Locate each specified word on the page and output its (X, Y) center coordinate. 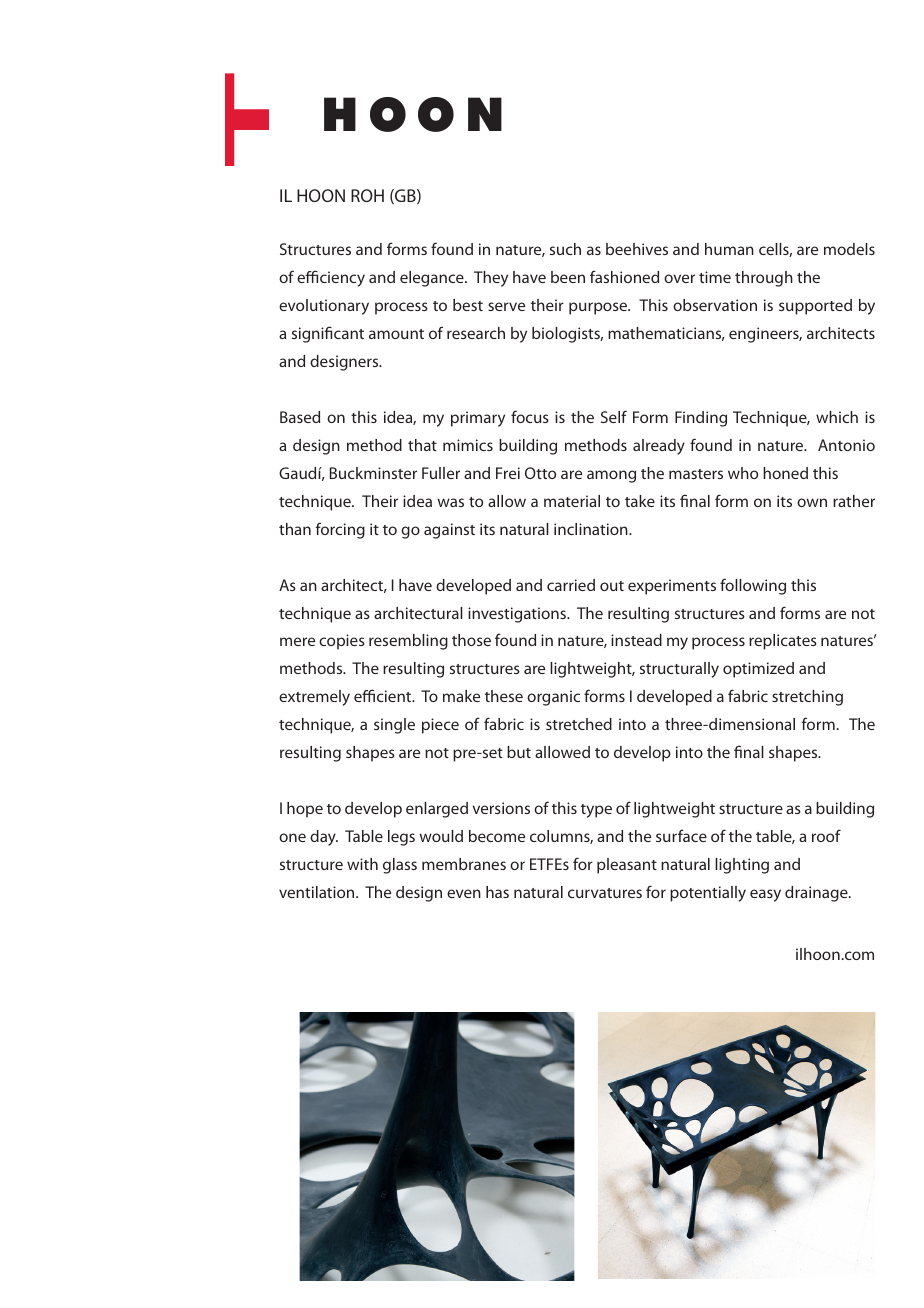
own (812, 502)
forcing (340, 530)
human (729, 249)
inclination (592, 529)
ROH (367, 195)
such (565, 249)
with (362, 864)
